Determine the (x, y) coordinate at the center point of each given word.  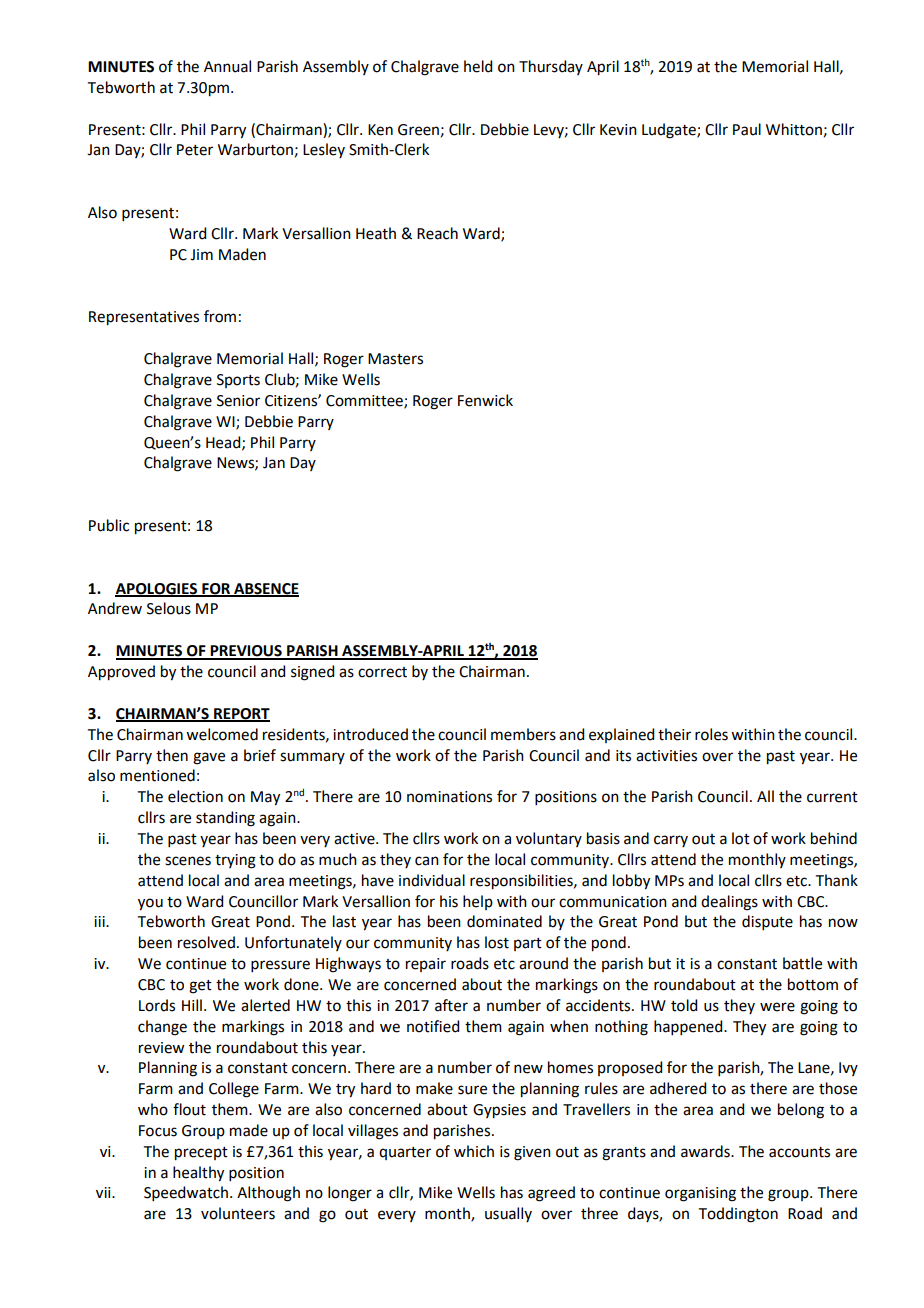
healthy (198, 1174)
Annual (227, 66)
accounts (799, 1152)
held (478, 66)
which (474, 1151)
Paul (747, 129)
